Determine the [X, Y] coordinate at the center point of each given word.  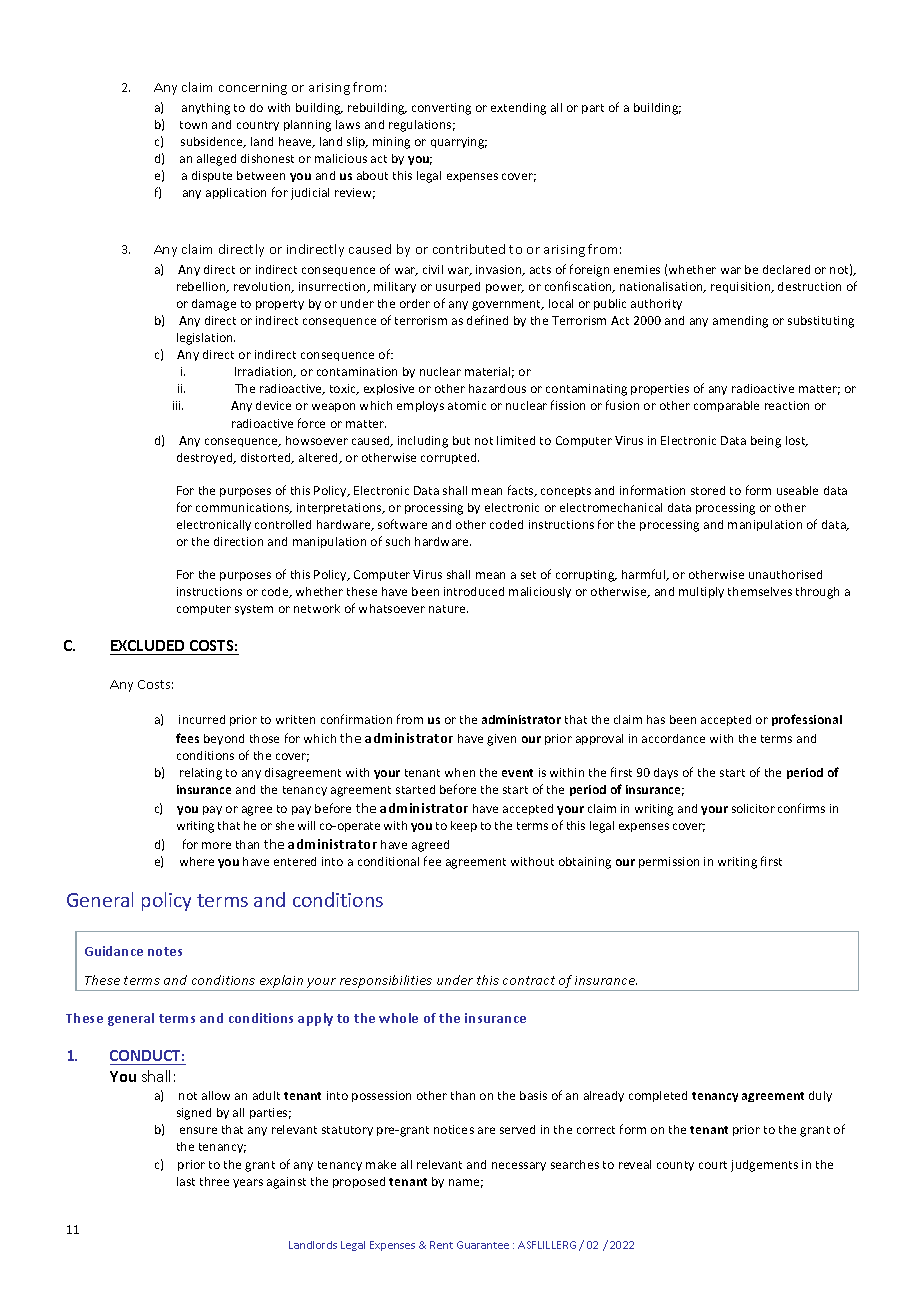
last [186, 1181]
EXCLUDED [147, 645]
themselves [760, 591]
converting [441, 109]
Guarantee [483, 1245]
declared [786, 269]
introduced [474, 591]
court [713, 1165]
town [193, 125]
